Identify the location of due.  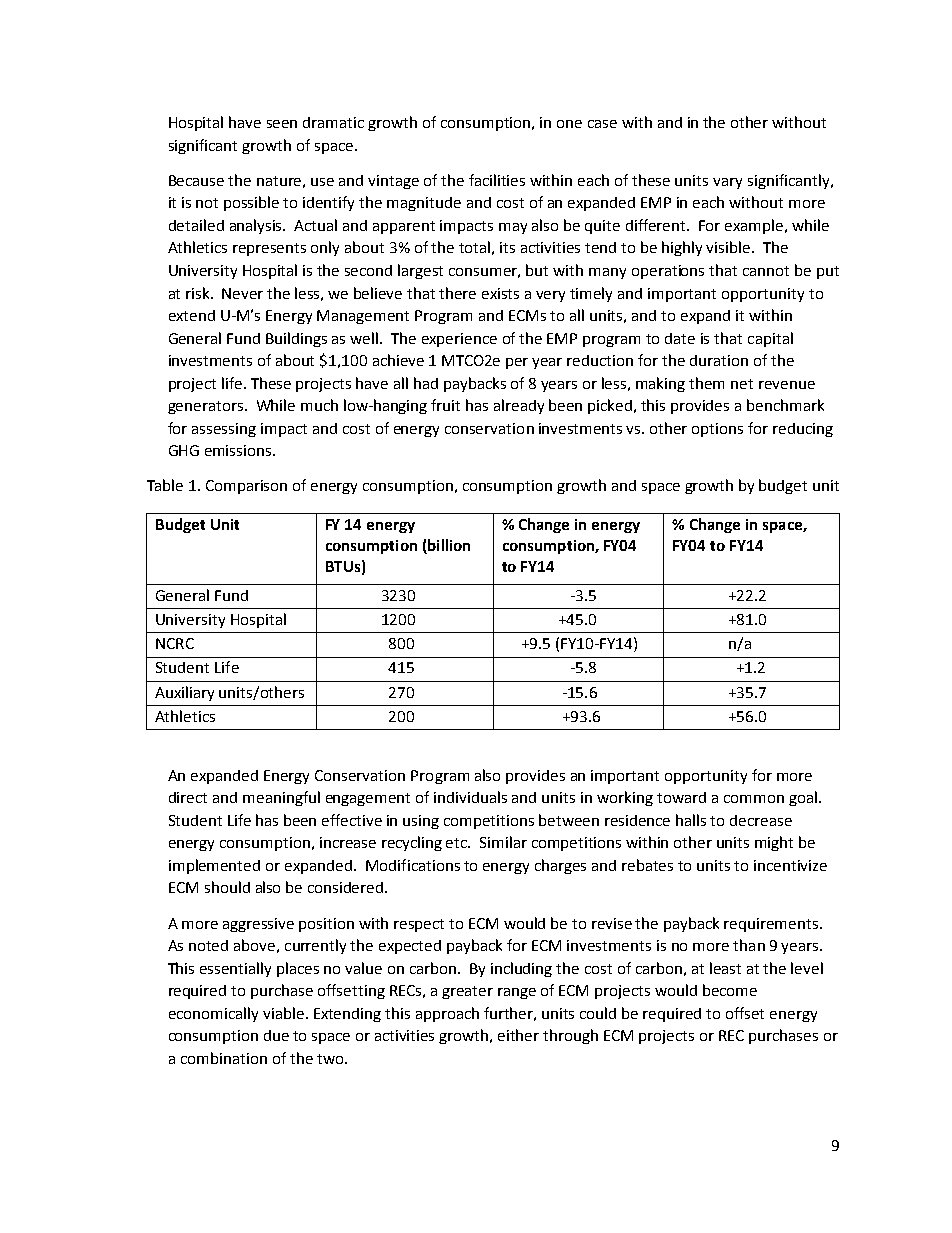
(276, 1035).
